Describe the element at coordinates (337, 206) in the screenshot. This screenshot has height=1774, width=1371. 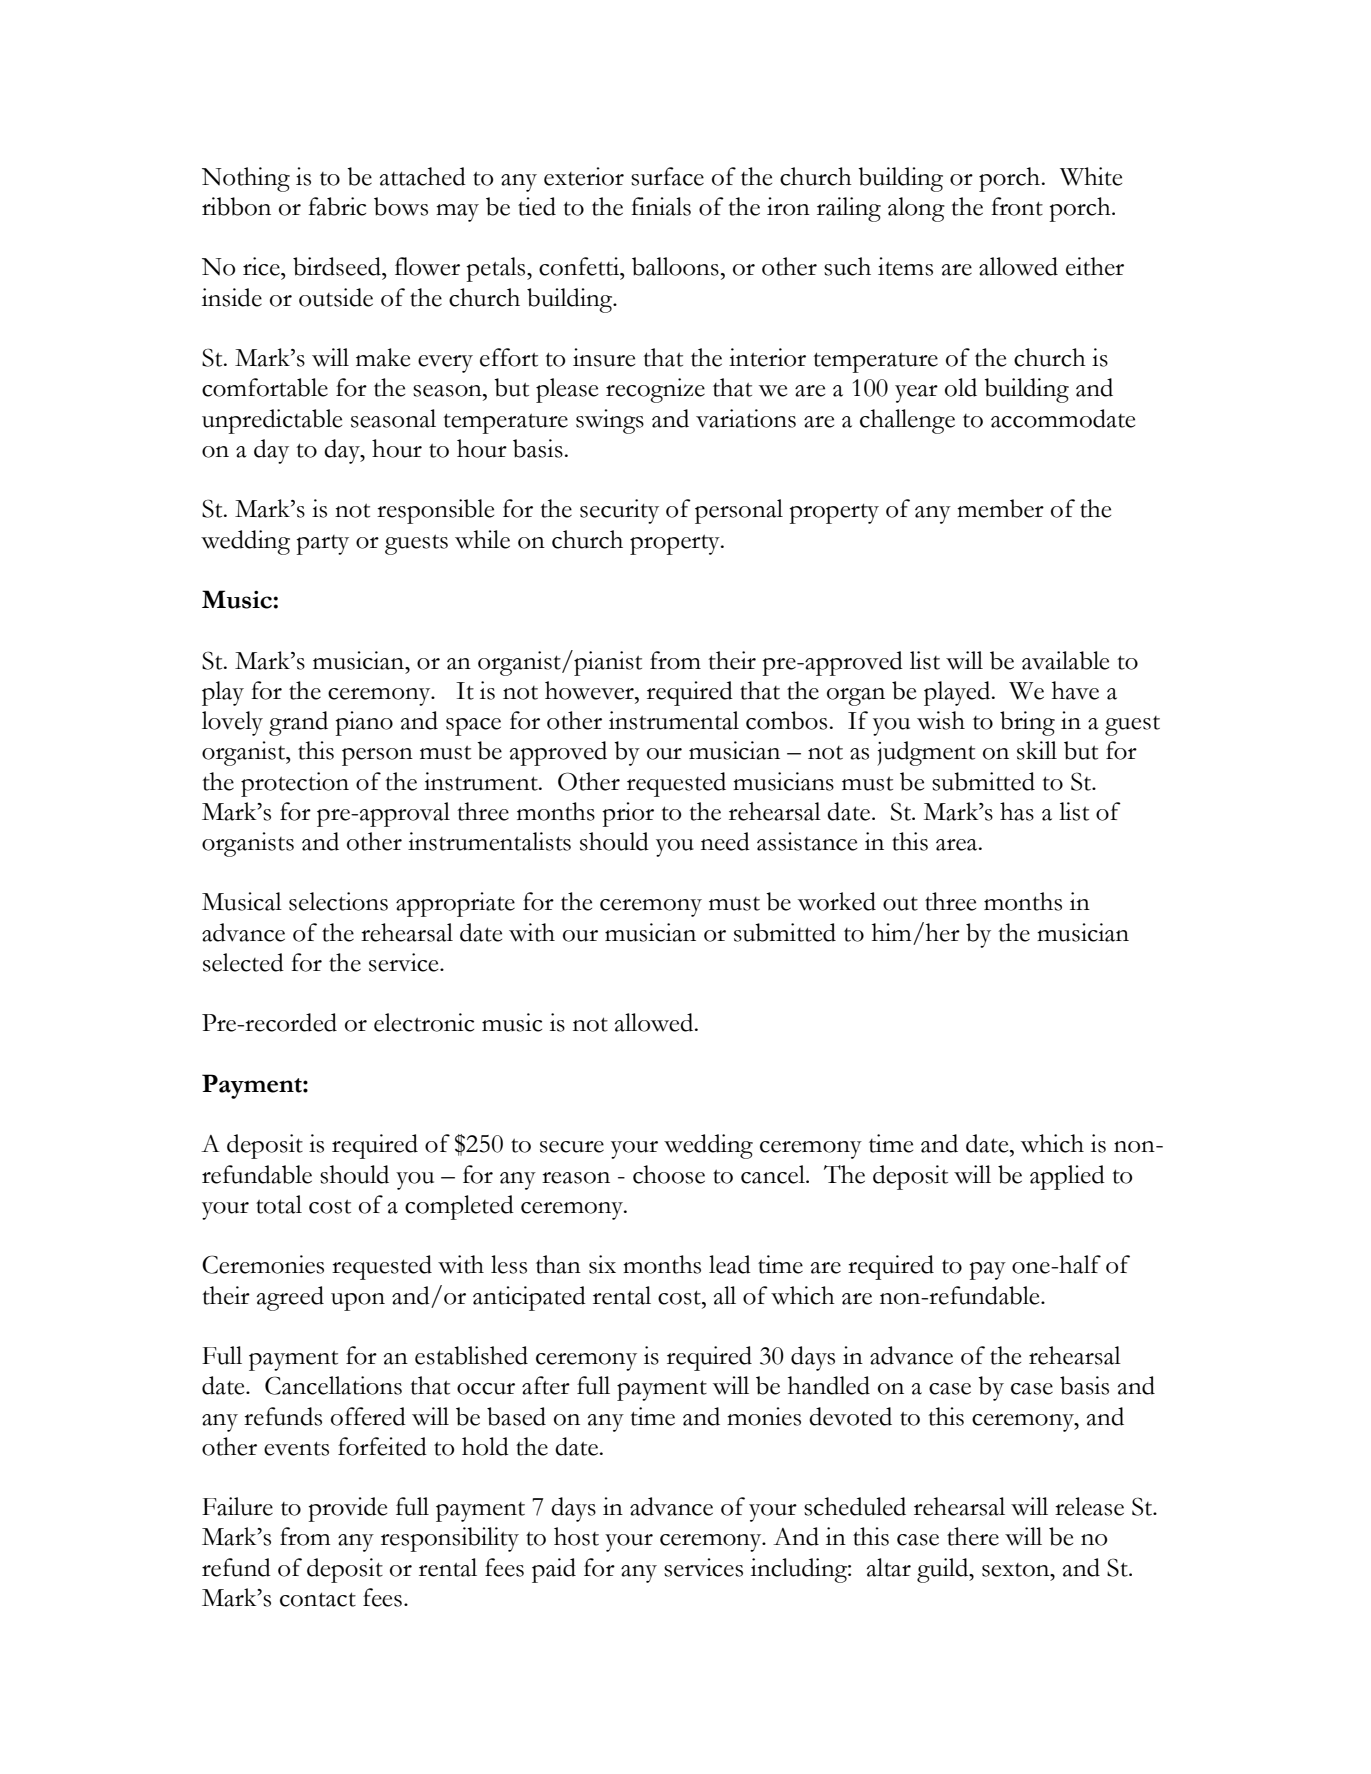
I see `fabric` at that location.
